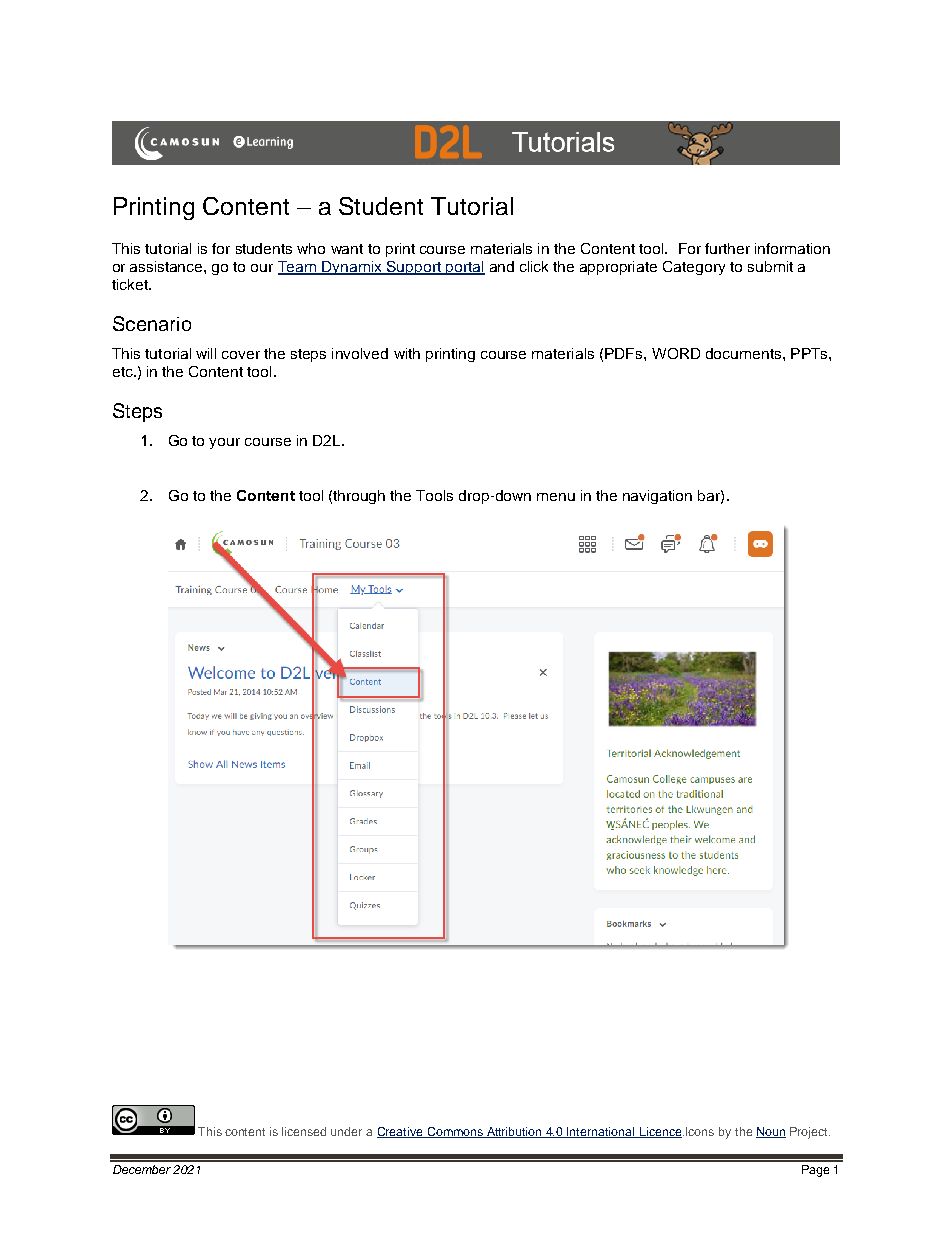 Image resolution: width=952 pixels, height=1233 pixels. I want to click on Commons, so click(455, 1132).
